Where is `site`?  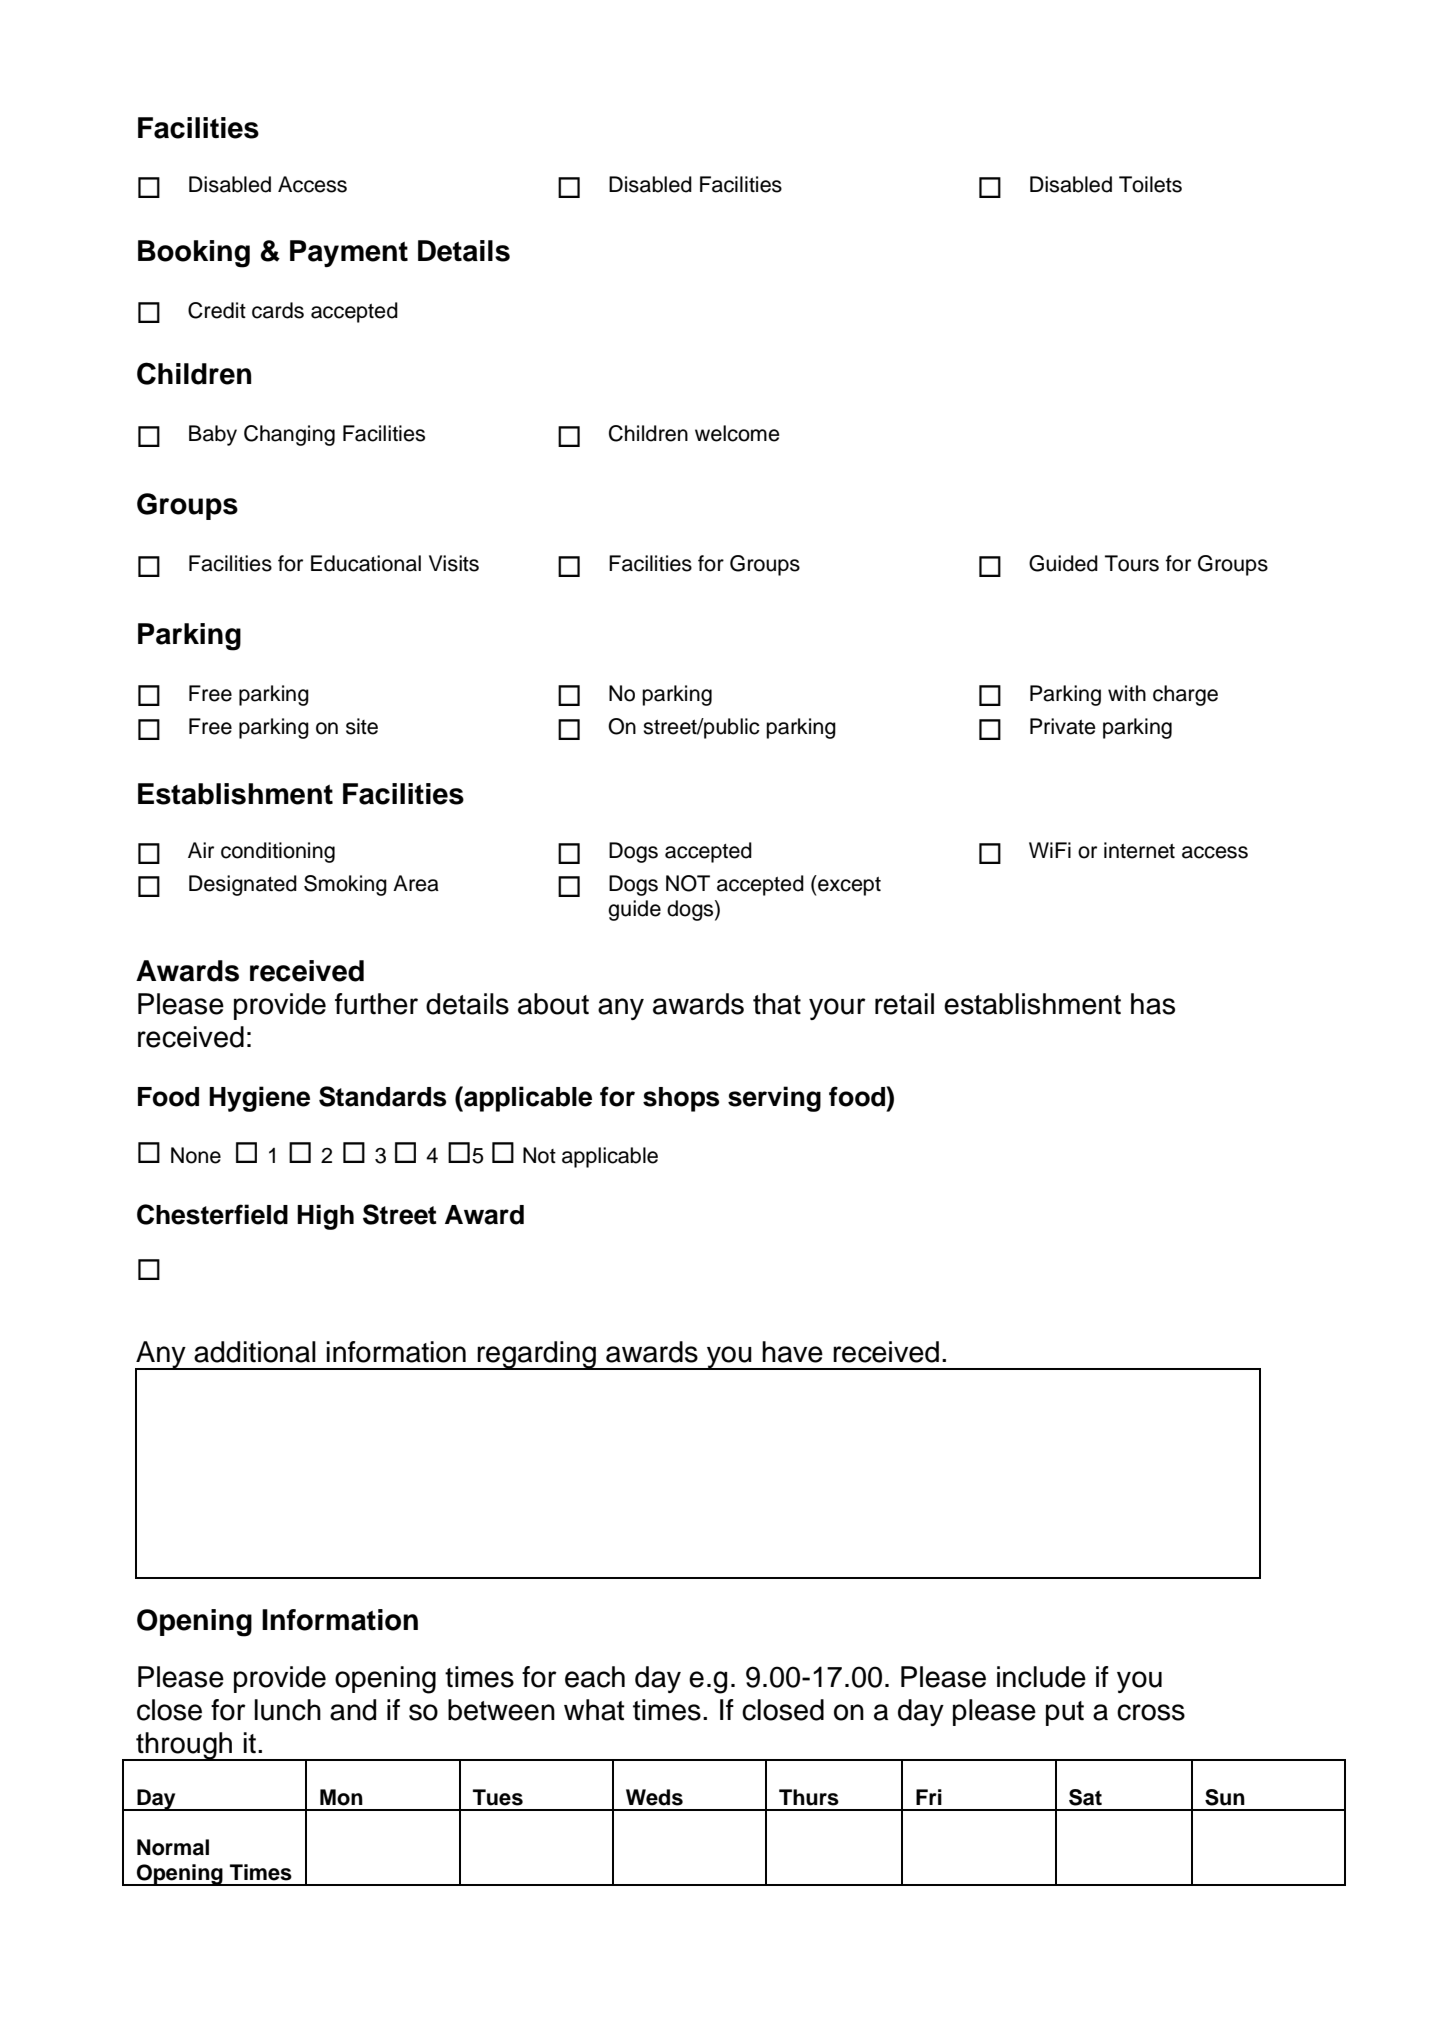 site is located at coordinates (362, 726).
